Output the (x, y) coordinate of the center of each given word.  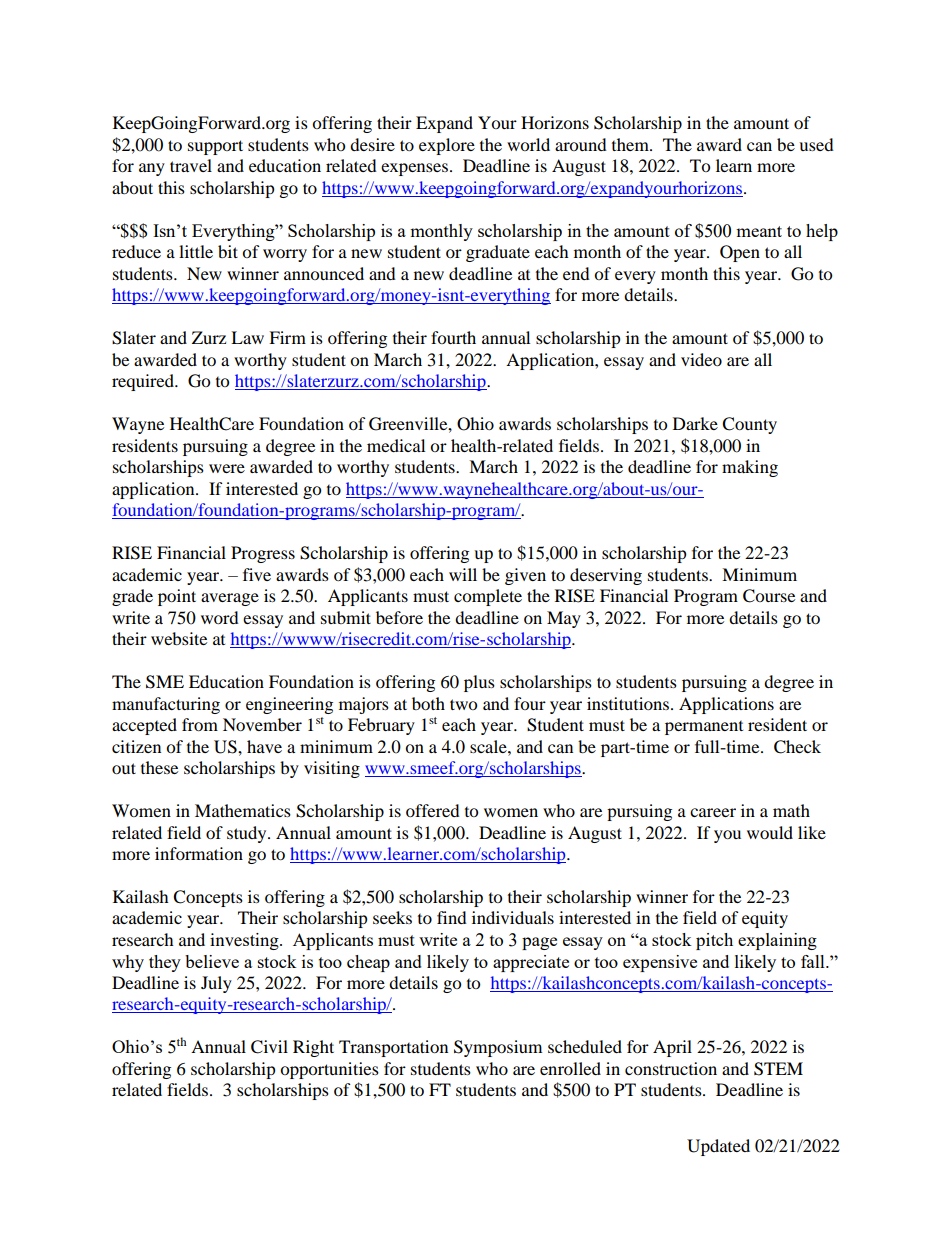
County (749, 425)
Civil (269, 1047)
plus (479, 683)
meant (759, 231)
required (144, 382)
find (452, 917)
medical (396, 445)
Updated (718, 1147)
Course (769, 596)
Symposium (498, 1048)
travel (191, 165)
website (179, 638)
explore (447, 146)
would (770, 832)
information (199, 853)
